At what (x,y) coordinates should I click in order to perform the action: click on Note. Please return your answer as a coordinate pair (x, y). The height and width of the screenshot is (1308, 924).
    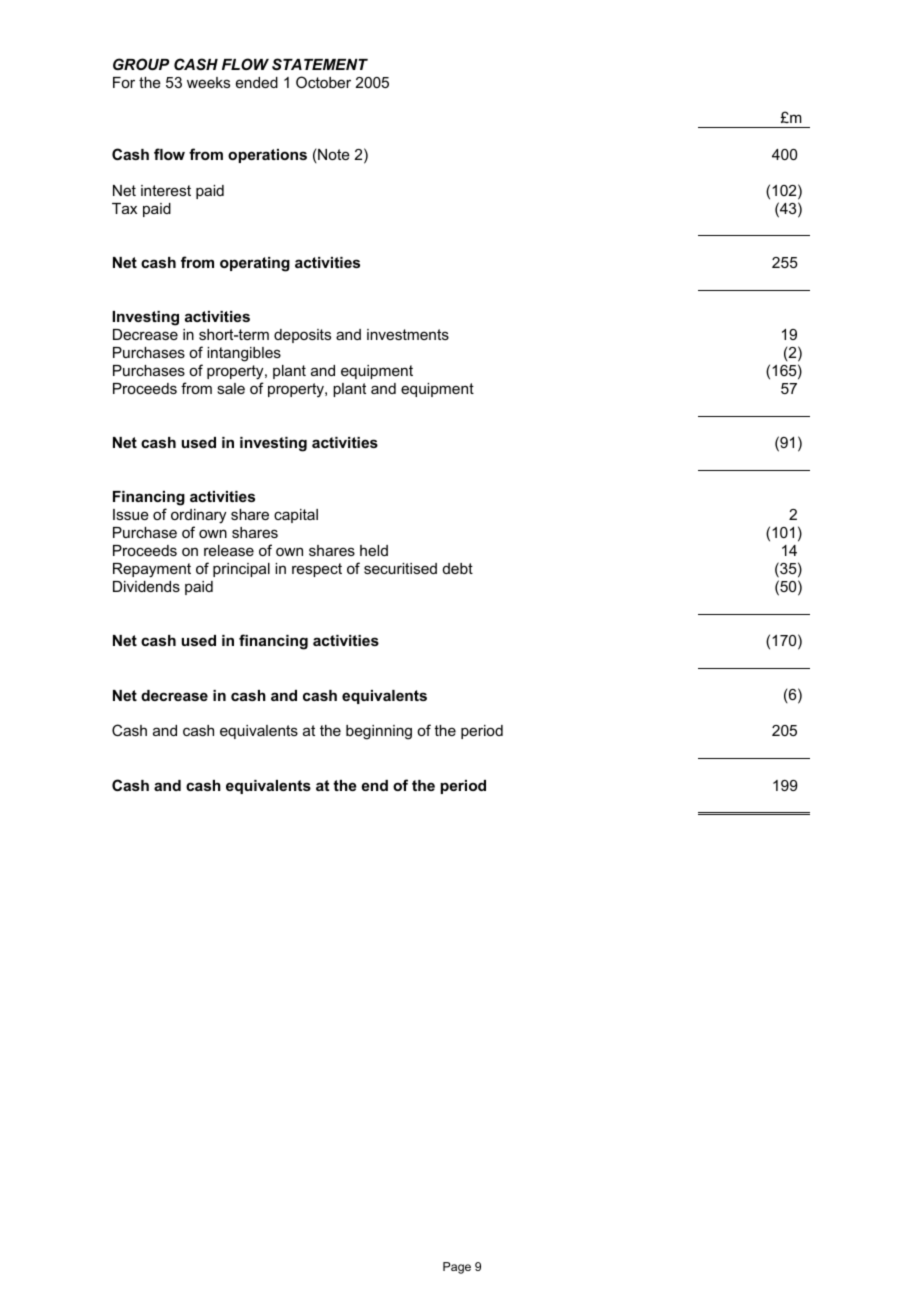
    Looking at the image, I should click on (333, 156).
